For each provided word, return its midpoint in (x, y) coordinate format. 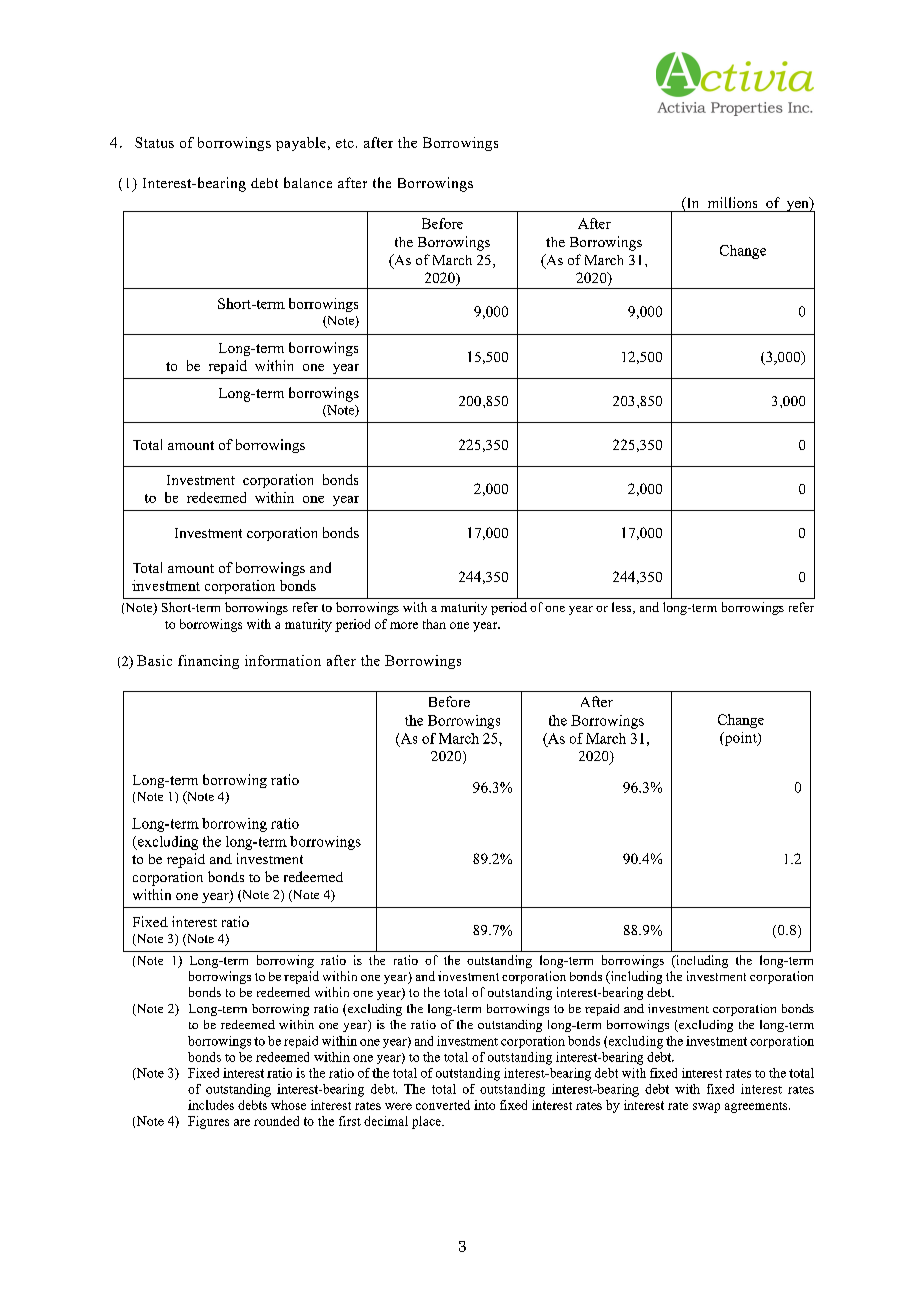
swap (706, 1108)
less (623, 608)
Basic (154, 660)
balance (308, 182)
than (434, 624)
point (740, 739)
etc (345, 143)
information (283, 660)
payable (301, 144)
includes (211, 1105)
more (404, 625)
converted (443, 1105)
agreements (757, 1107)
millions (732, 202)
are (242, 1122)
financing (208, 662)
